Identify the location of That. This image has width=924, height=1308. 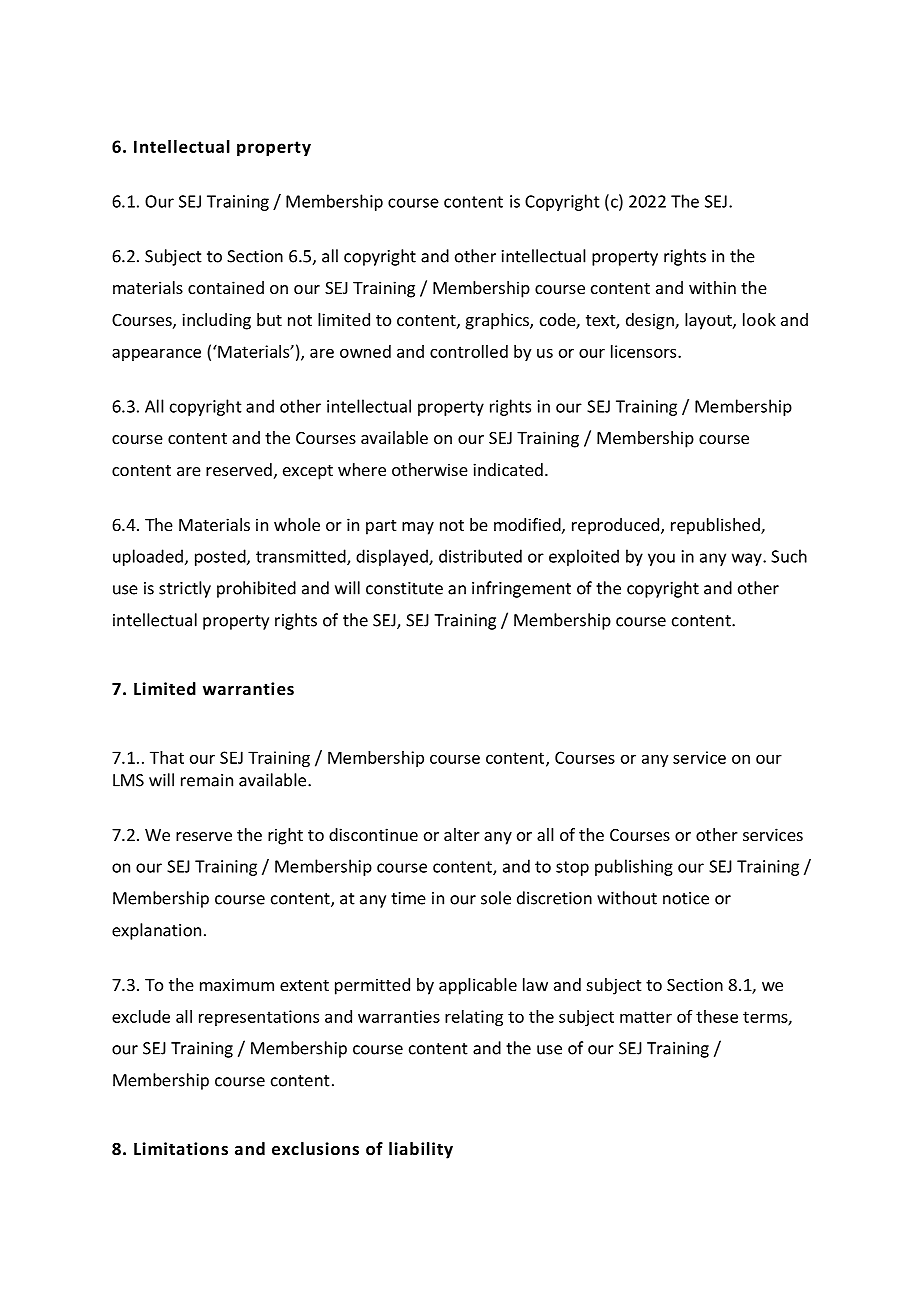
(167, 757).
